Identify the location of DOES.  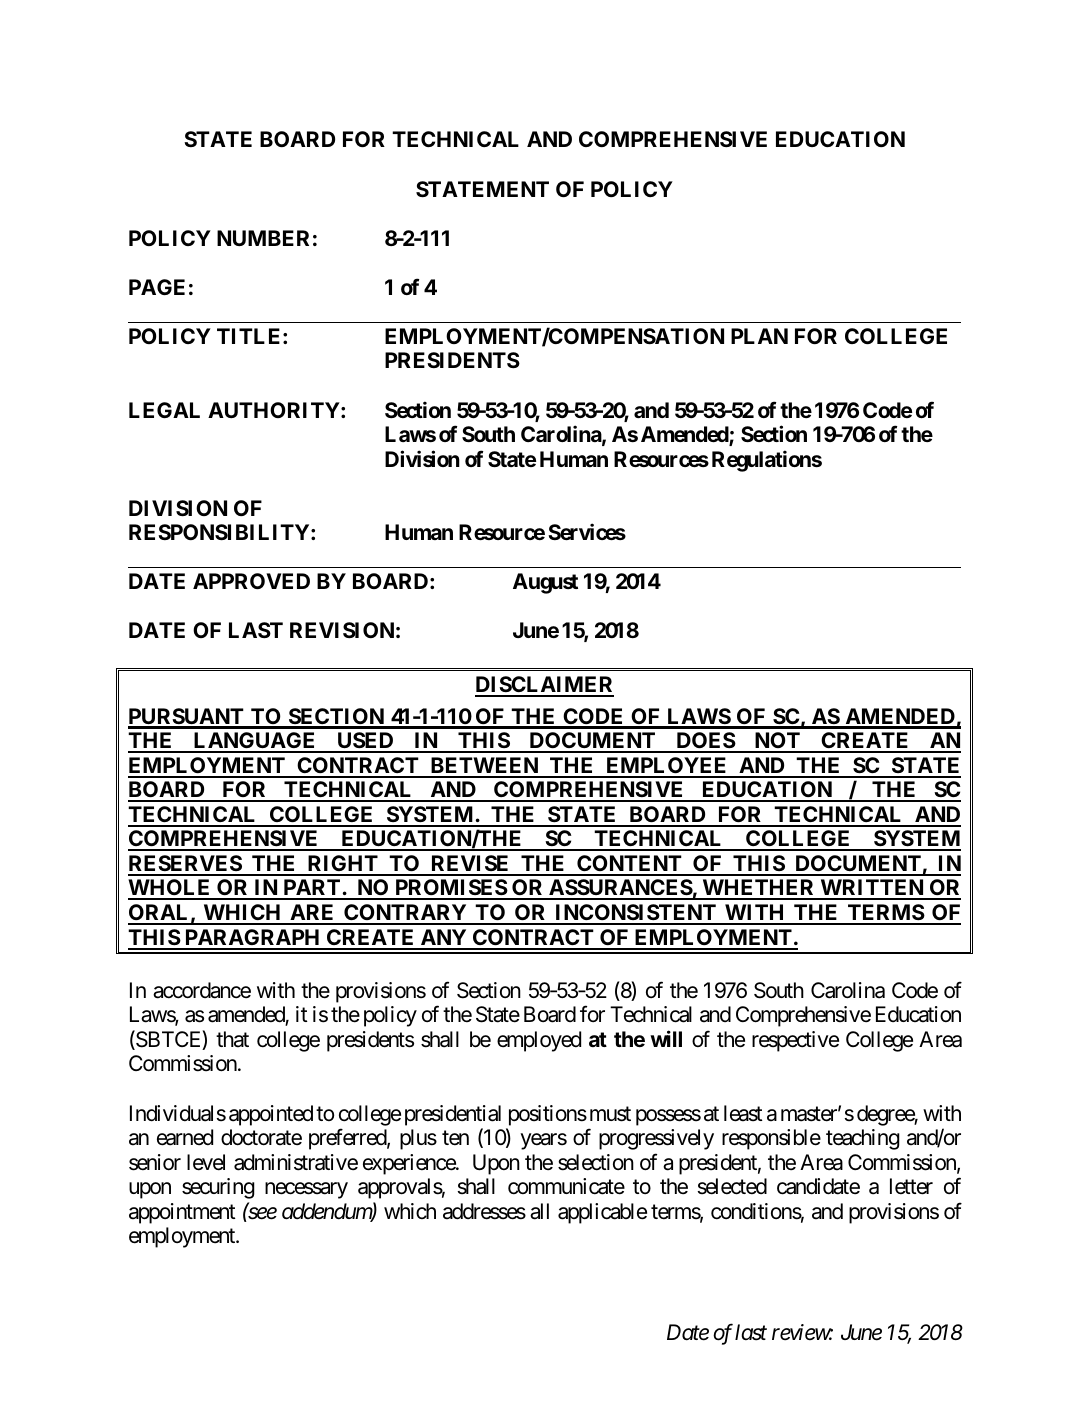
(705, 742).
